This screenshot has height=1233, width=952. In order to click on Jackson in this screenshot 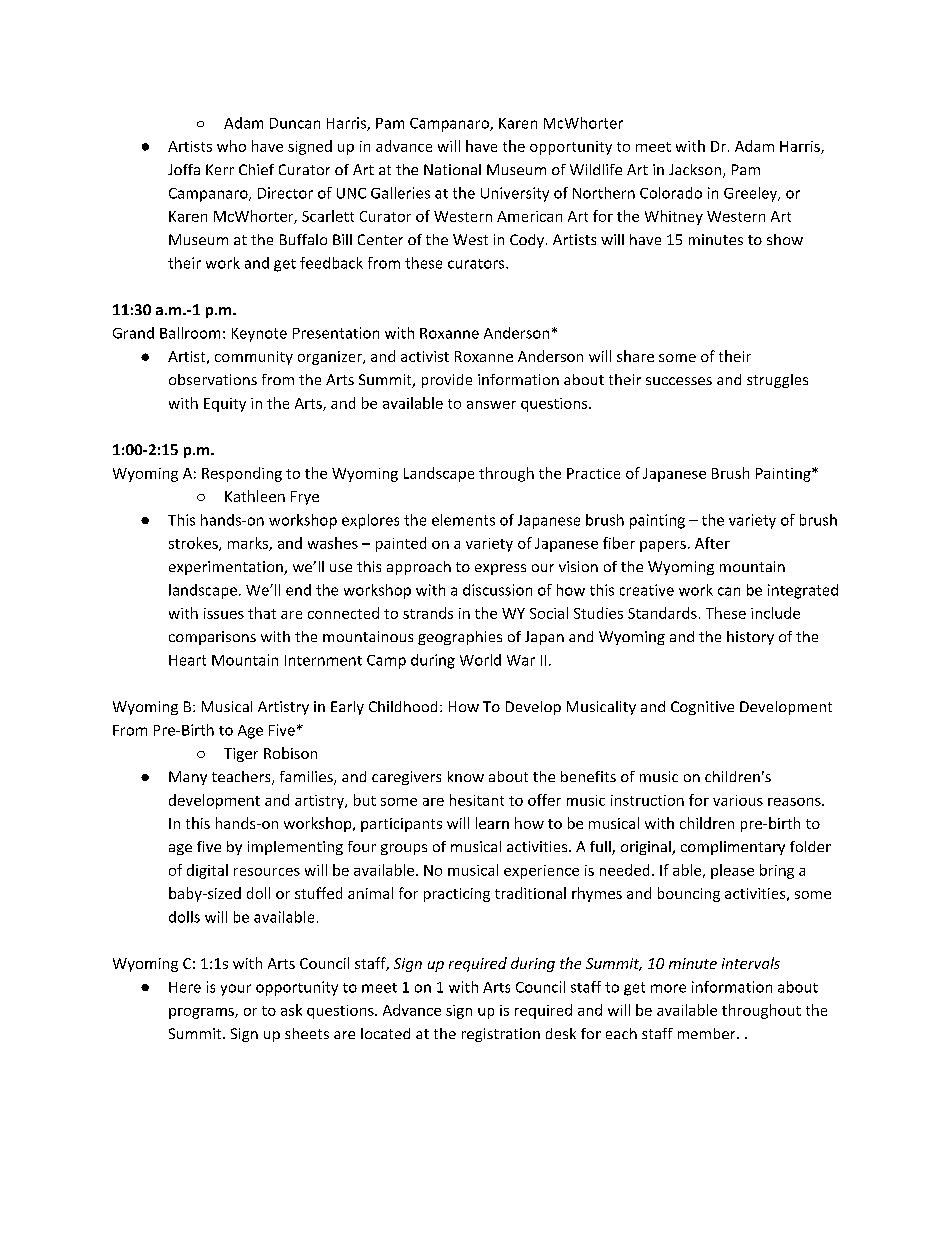, I will do `click(696, 171)`.
